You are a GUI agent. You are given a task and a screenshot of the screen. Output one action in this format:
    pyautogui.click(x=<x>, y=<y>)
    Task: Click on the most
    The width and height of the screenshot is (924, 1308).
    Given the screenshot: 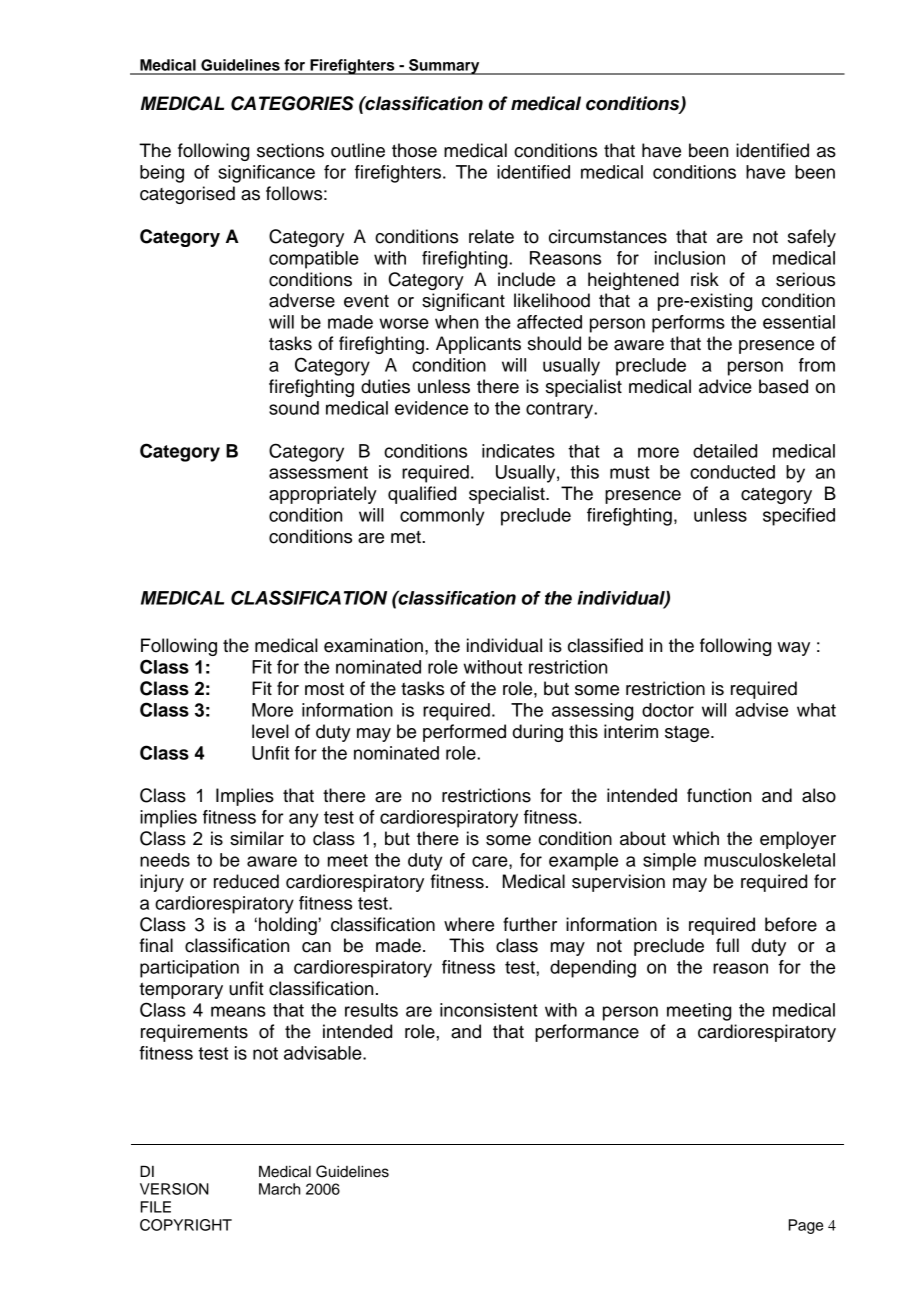 What is the action you would take?
    pyautogui.click(x=324, y=689)
